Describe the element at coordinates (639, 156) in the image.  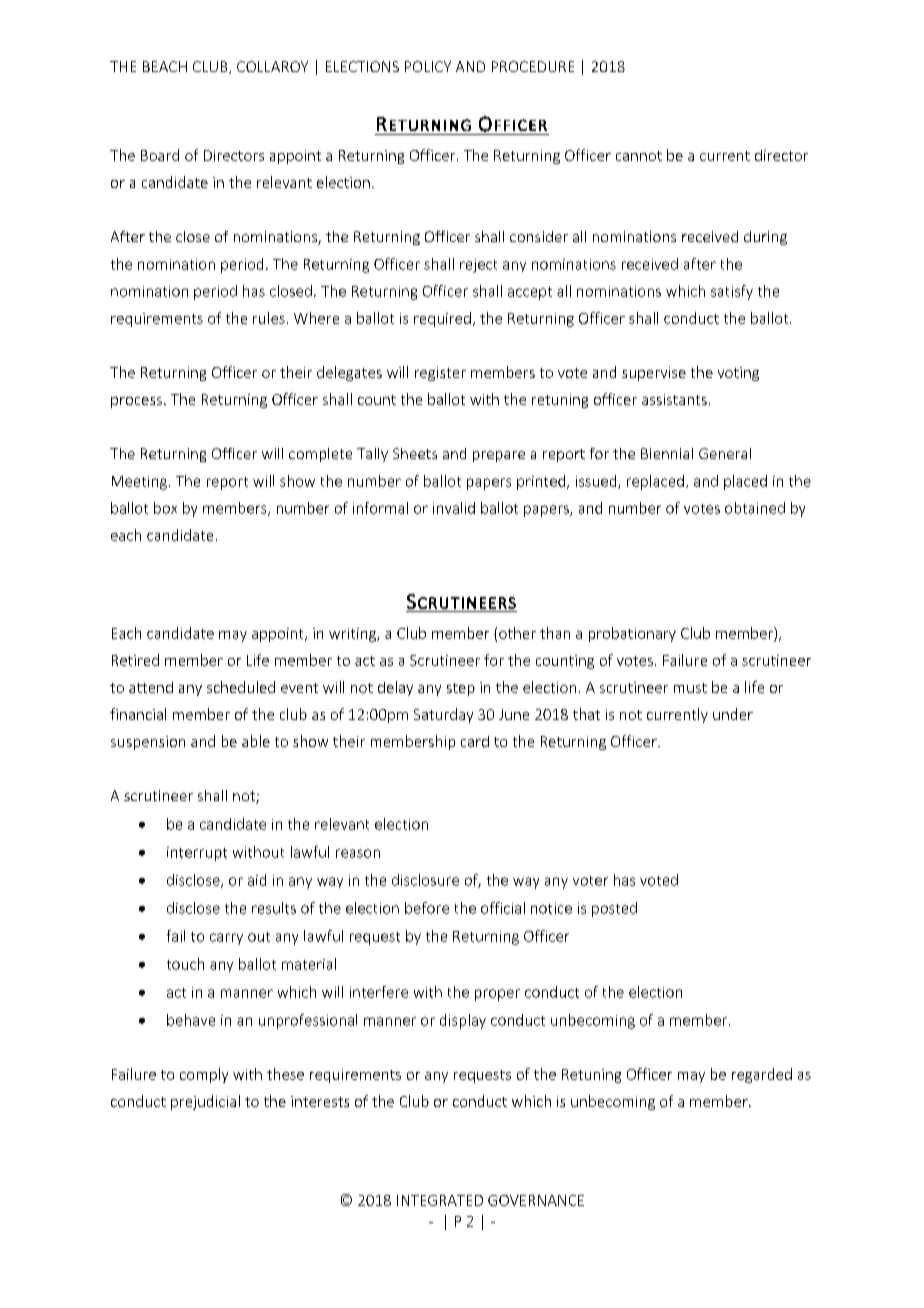
I see `cannot` at that location.
